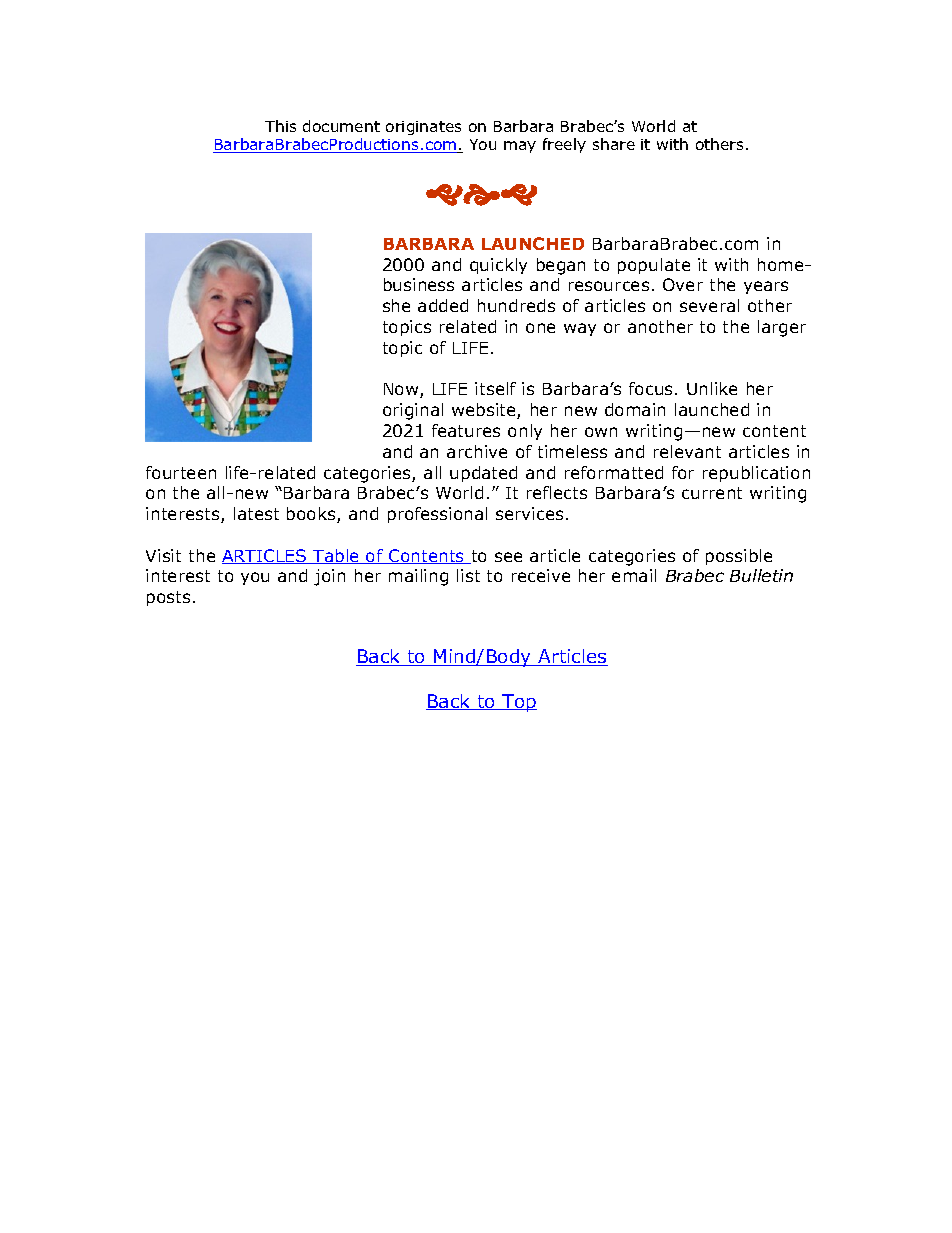 The width and height of the document is (952, 1233). Describe the element at coordinates (396, 305) in the document. I see `she` at that location.
